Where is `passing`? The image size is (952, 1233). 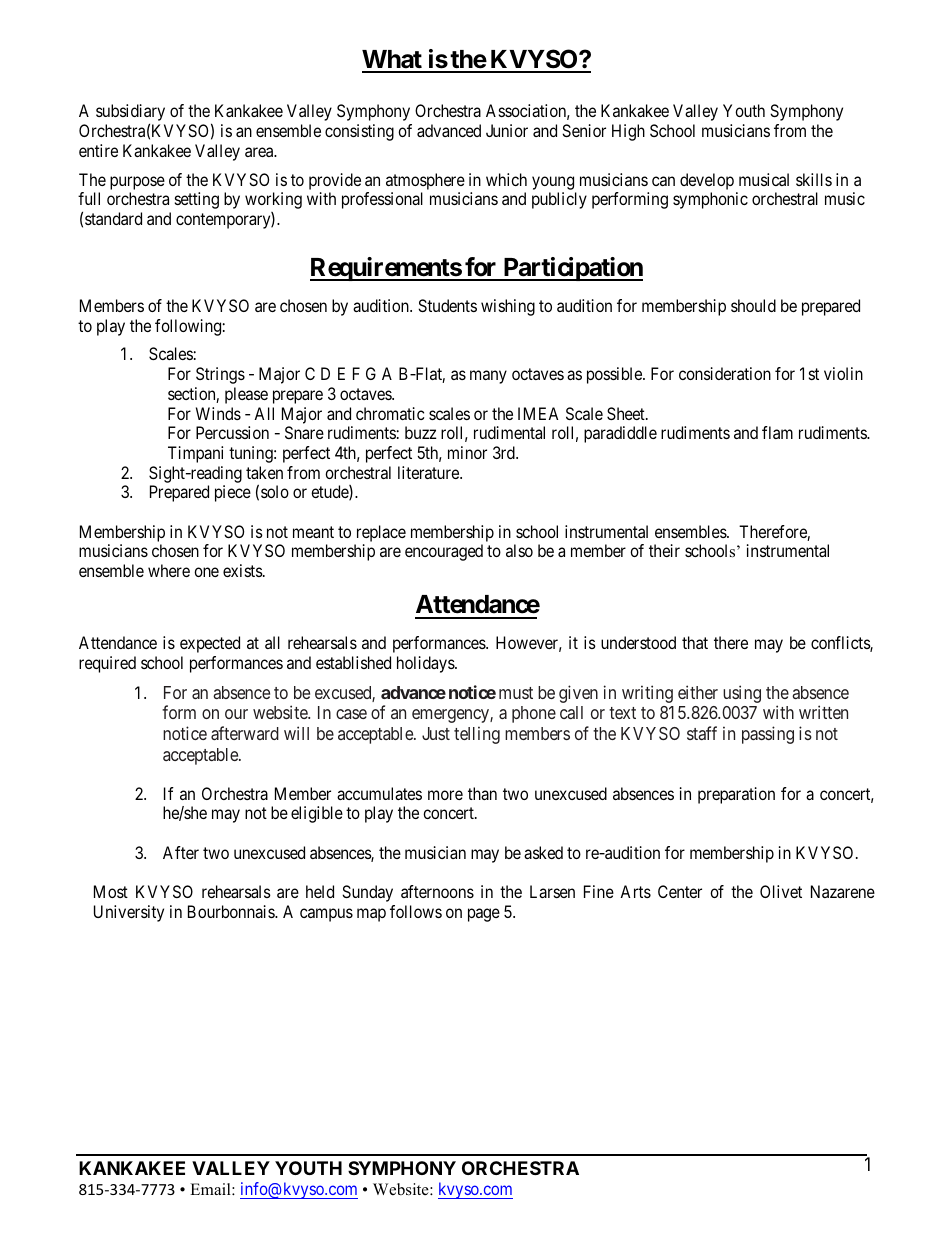
passing is located at coordinates (768, 735).
